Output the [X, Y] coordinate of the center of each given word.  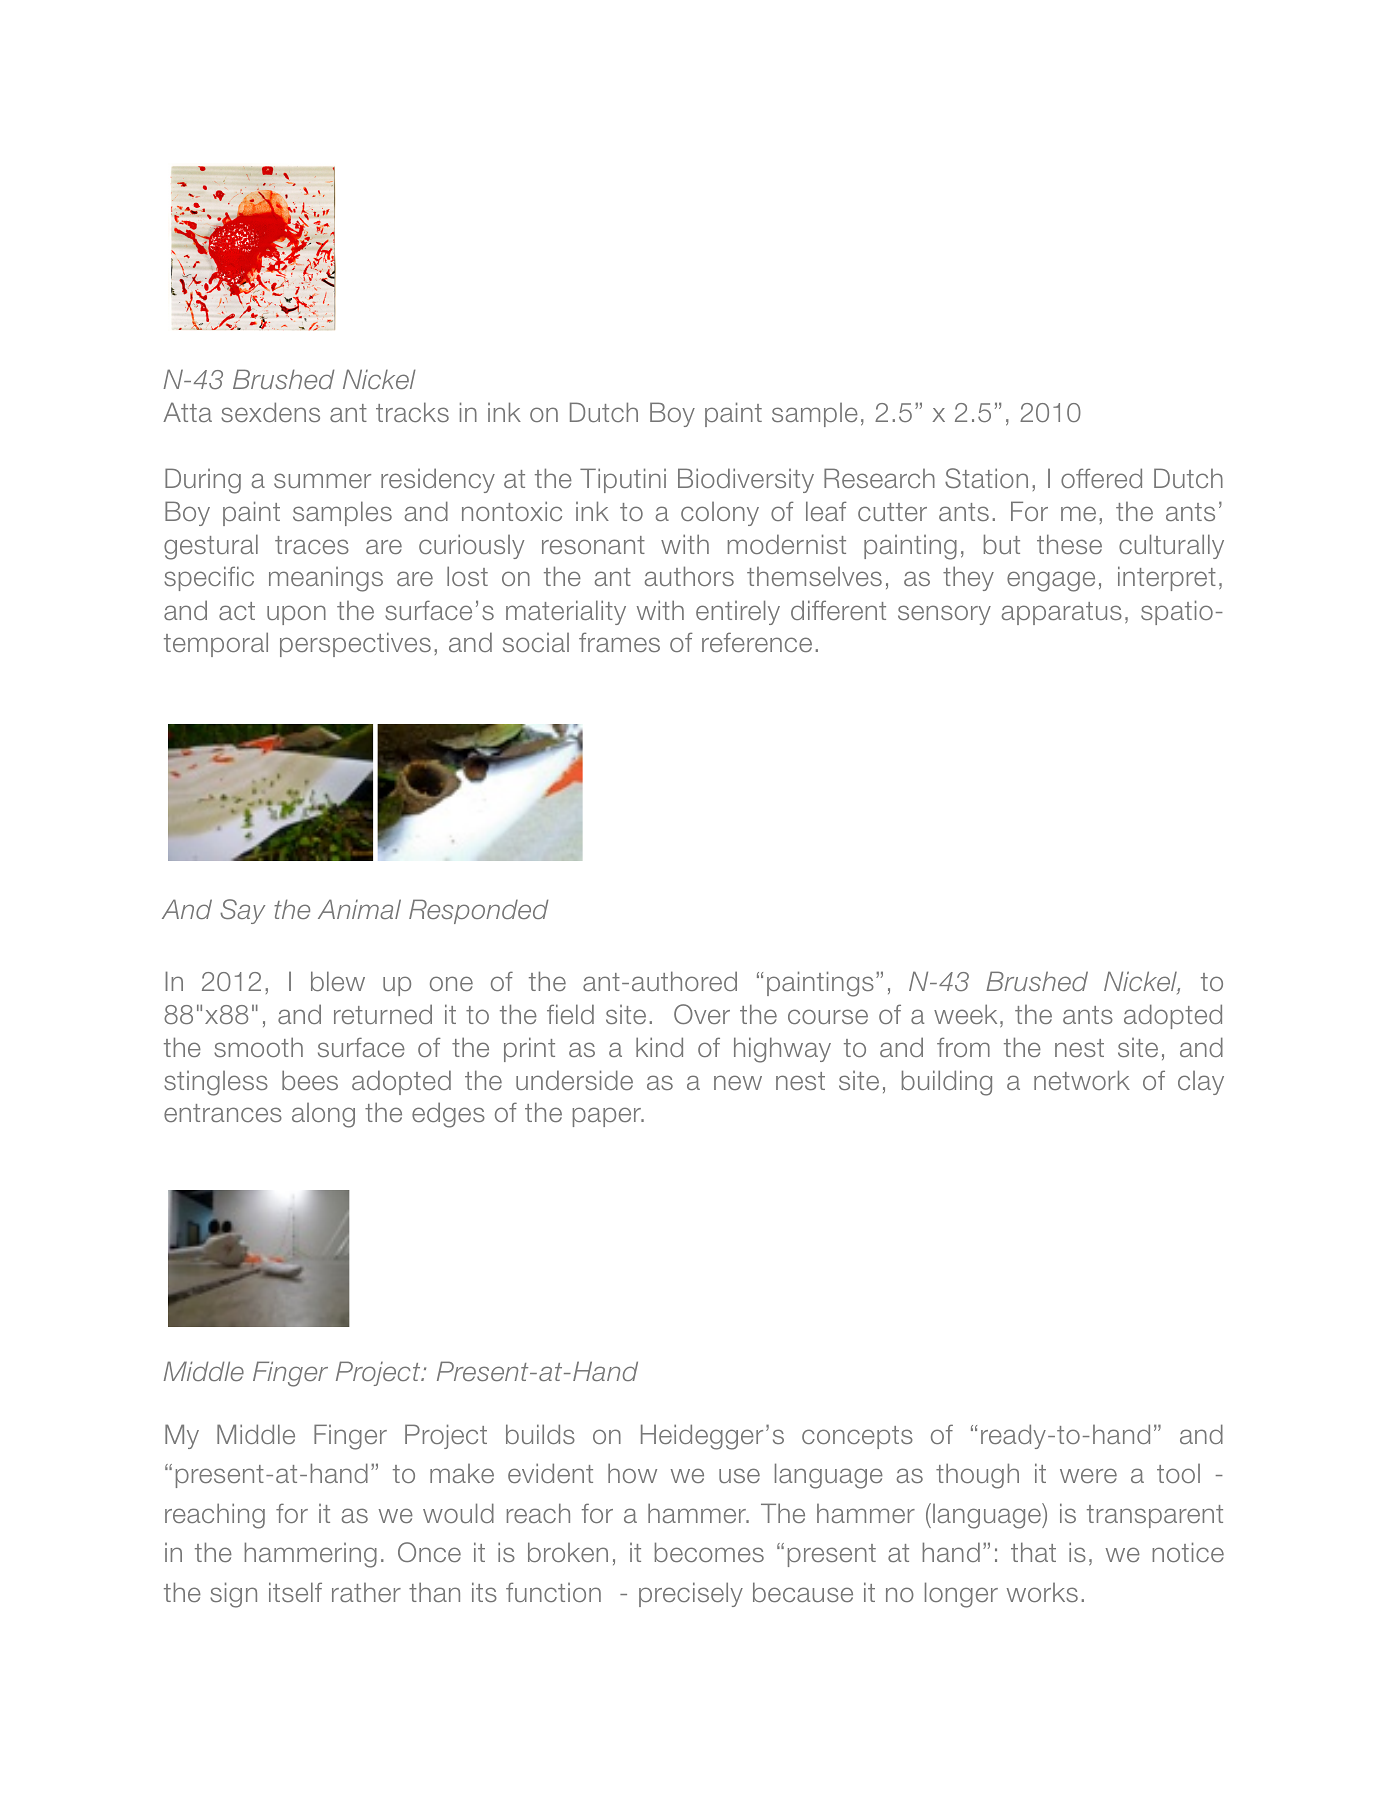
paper [608, 1117]
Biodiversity [746, 480]
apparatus [1062, 613]
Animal [359, 909]
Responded [478, 911]
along [323, 1115]
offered [1101, 478]
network [1082, 1080]
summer [322, 480]
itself [295, 1592]
